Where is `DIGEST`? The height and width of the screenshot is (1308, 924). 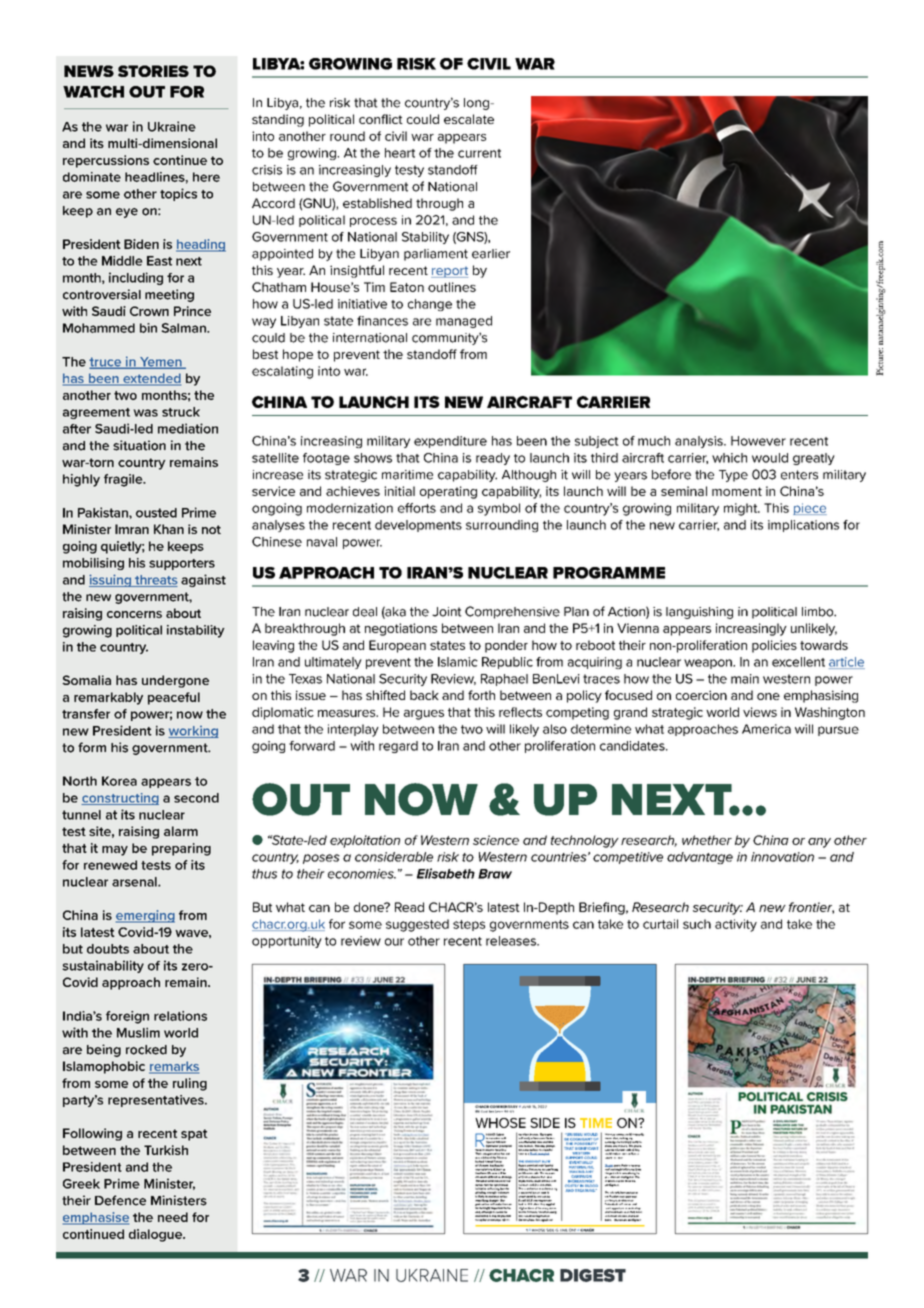 DIGEST is located at coordinates (593, 1275).
